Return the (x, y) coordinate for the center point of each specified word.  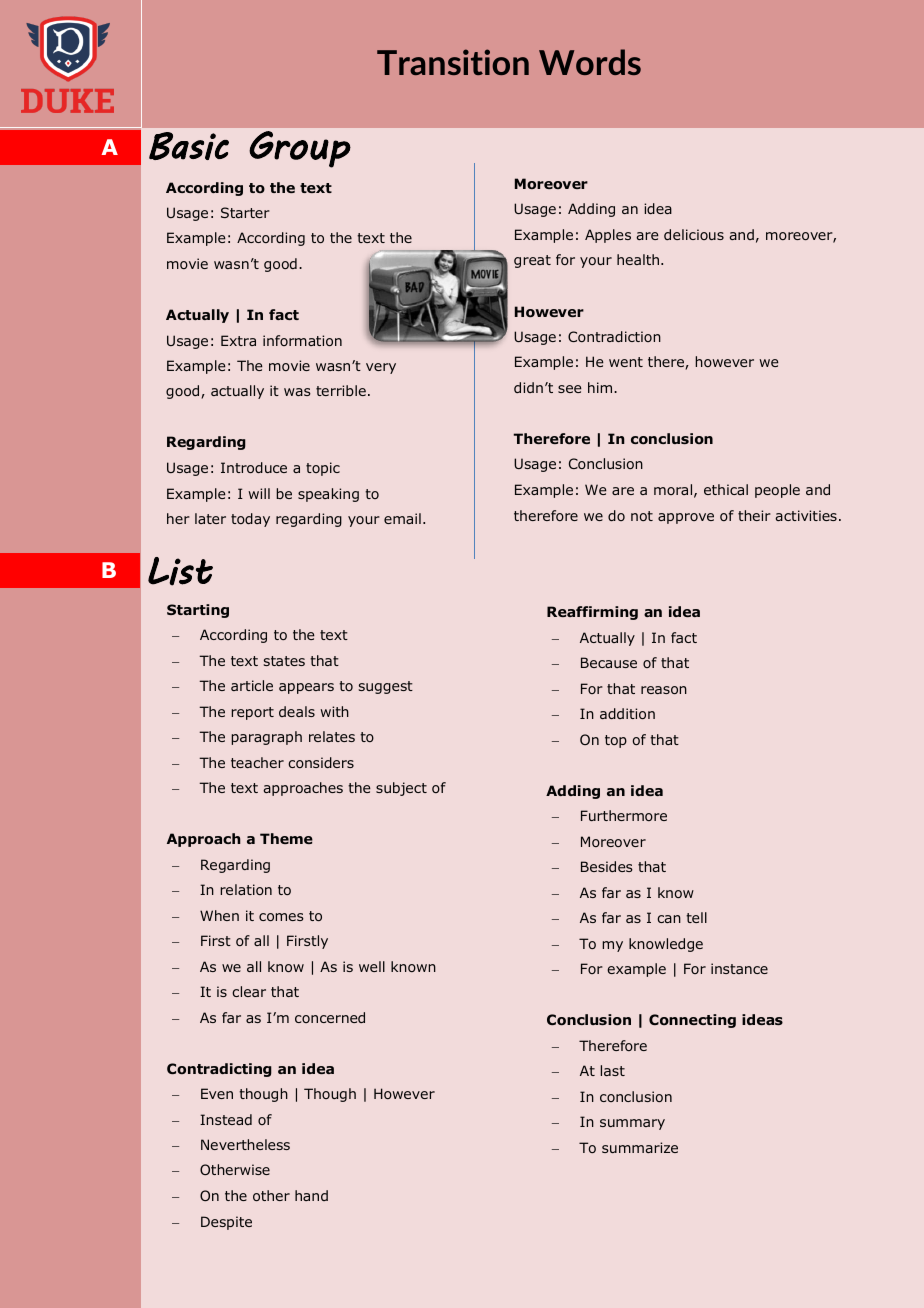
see (570, 389)
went (626, 362)
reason (664, 690)
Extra (238, 340)
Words (590, 62)
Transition (453, 62)
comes (281, 917)
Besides (607, 866)
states (284, 661)
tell (696, 917)
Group (300, 149)
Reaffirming (592, 613)
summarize (640, 1147)
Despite (226, 1223)
